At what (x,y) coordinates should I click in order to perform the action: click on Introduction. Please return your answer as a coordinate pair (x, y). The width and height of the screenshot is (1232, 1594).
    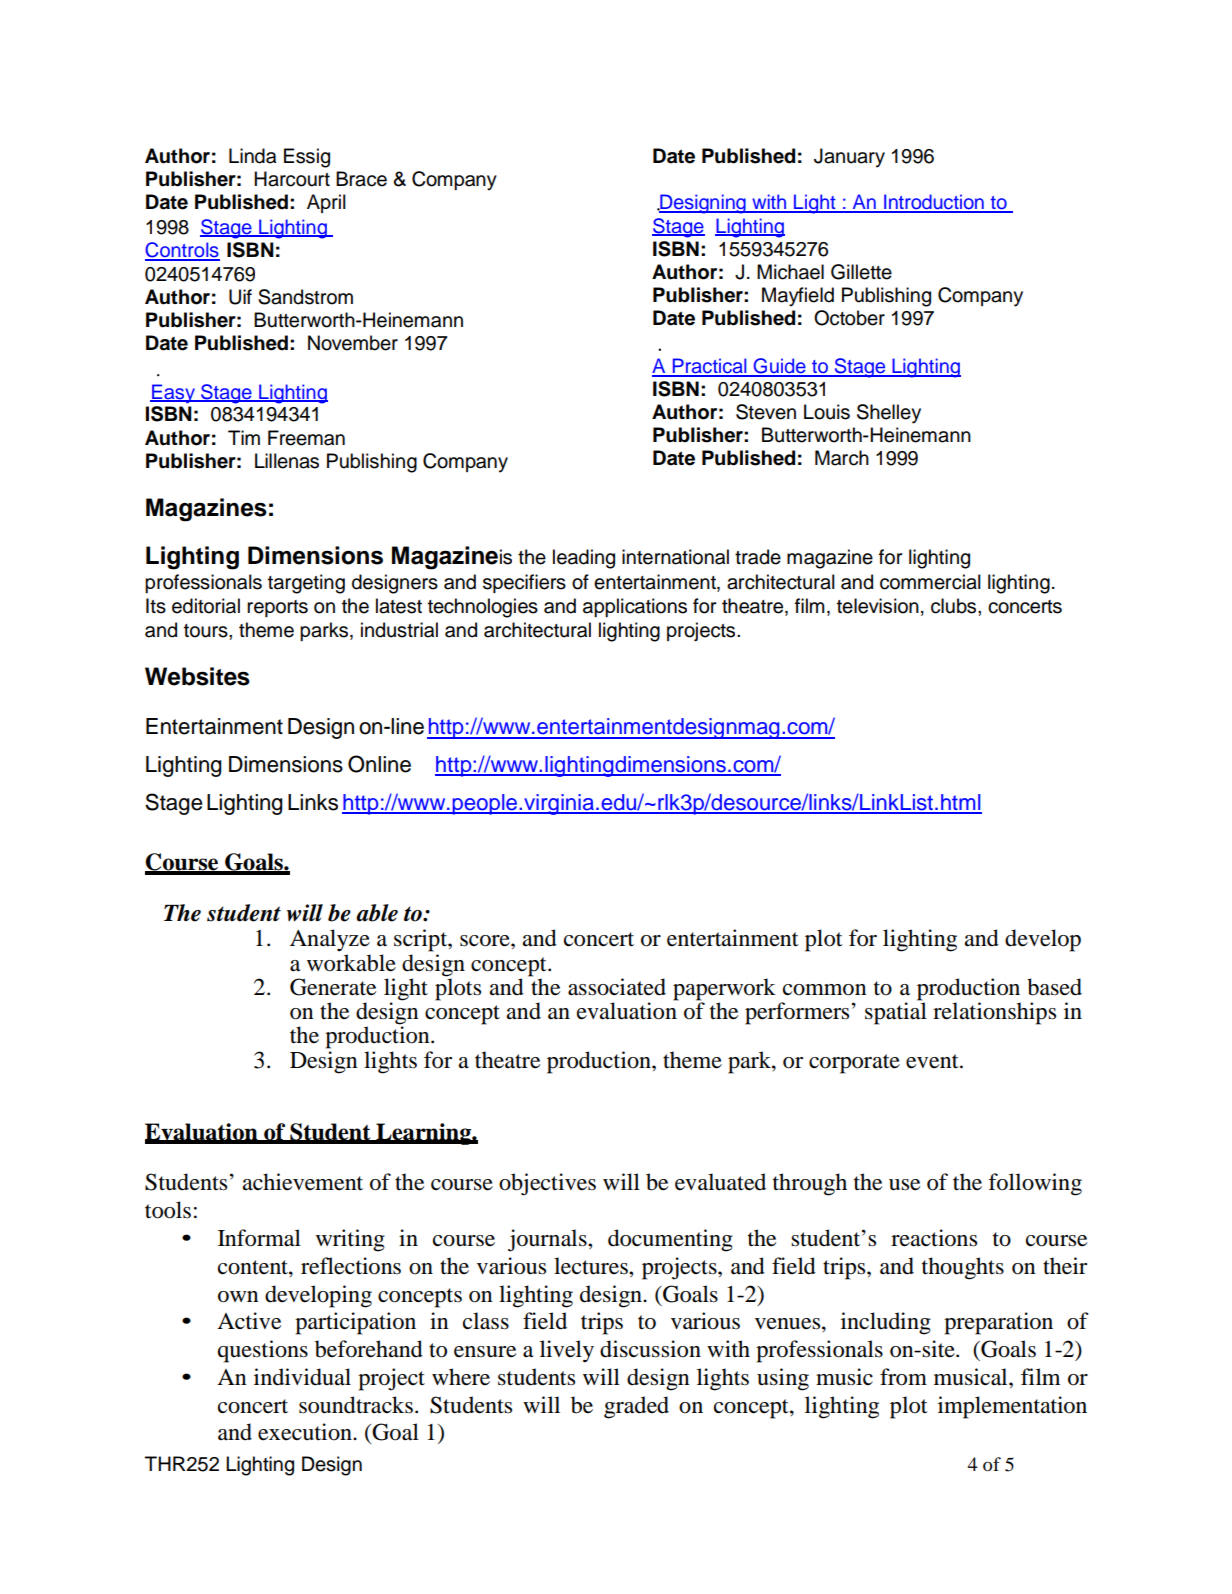
    Looking at the image, I should click on (934, 203).
